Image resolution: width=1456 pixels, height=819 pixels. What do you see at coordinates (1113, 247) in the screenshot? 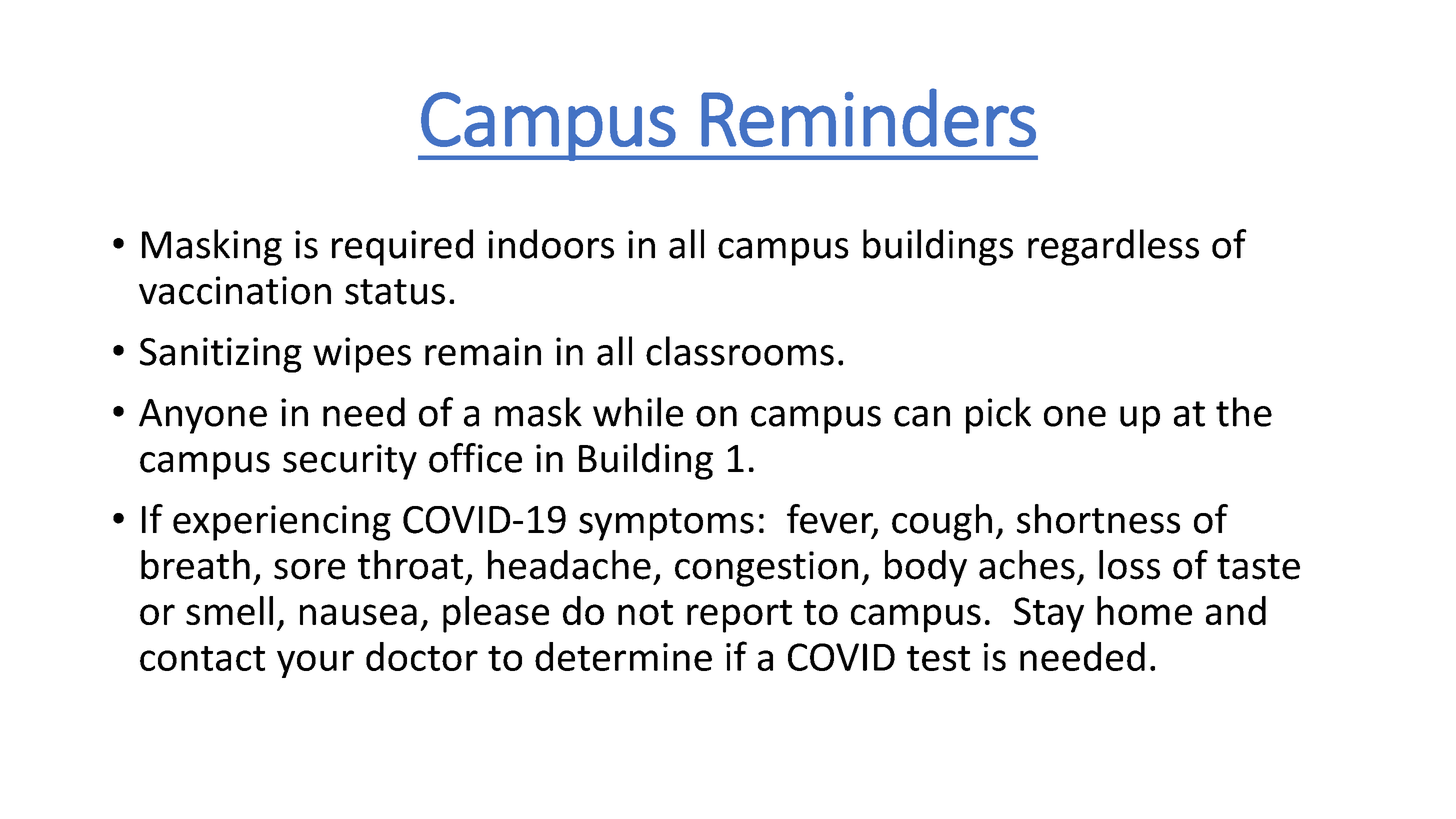
I see `regardless` at bounding box center [1113, 247].
